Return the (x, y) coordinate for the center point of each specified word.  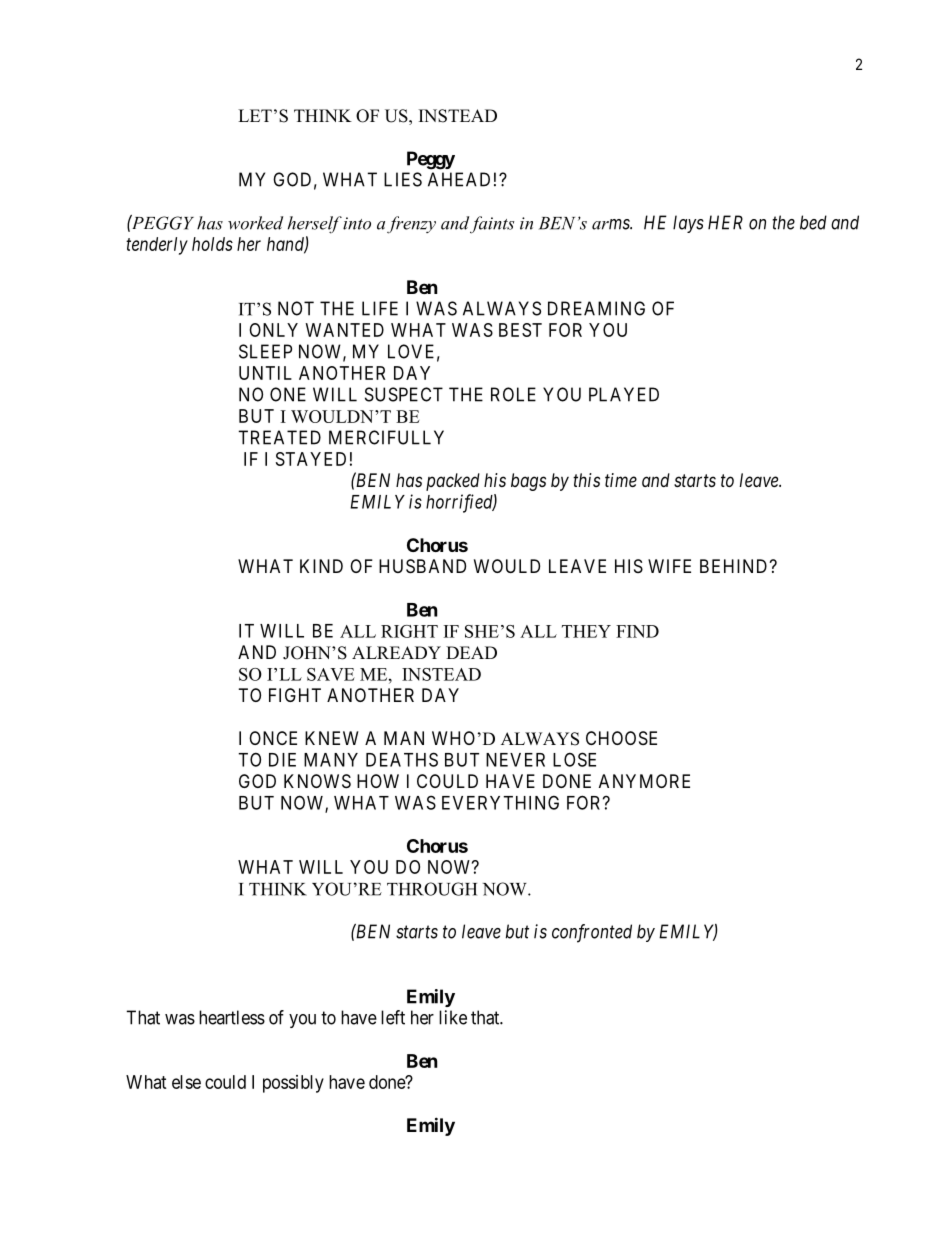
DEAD (471, 652)
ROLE (513, 394)
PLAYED (624, 394)
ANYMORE (644, 781)
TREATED (279, 437)
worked (255, 223)
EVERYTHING (500, 802)
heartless (232, 1017)
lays (688, 224)
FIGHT (295, 695)
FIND (637, 631)
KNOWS (317, 781)
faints (492, 225)
